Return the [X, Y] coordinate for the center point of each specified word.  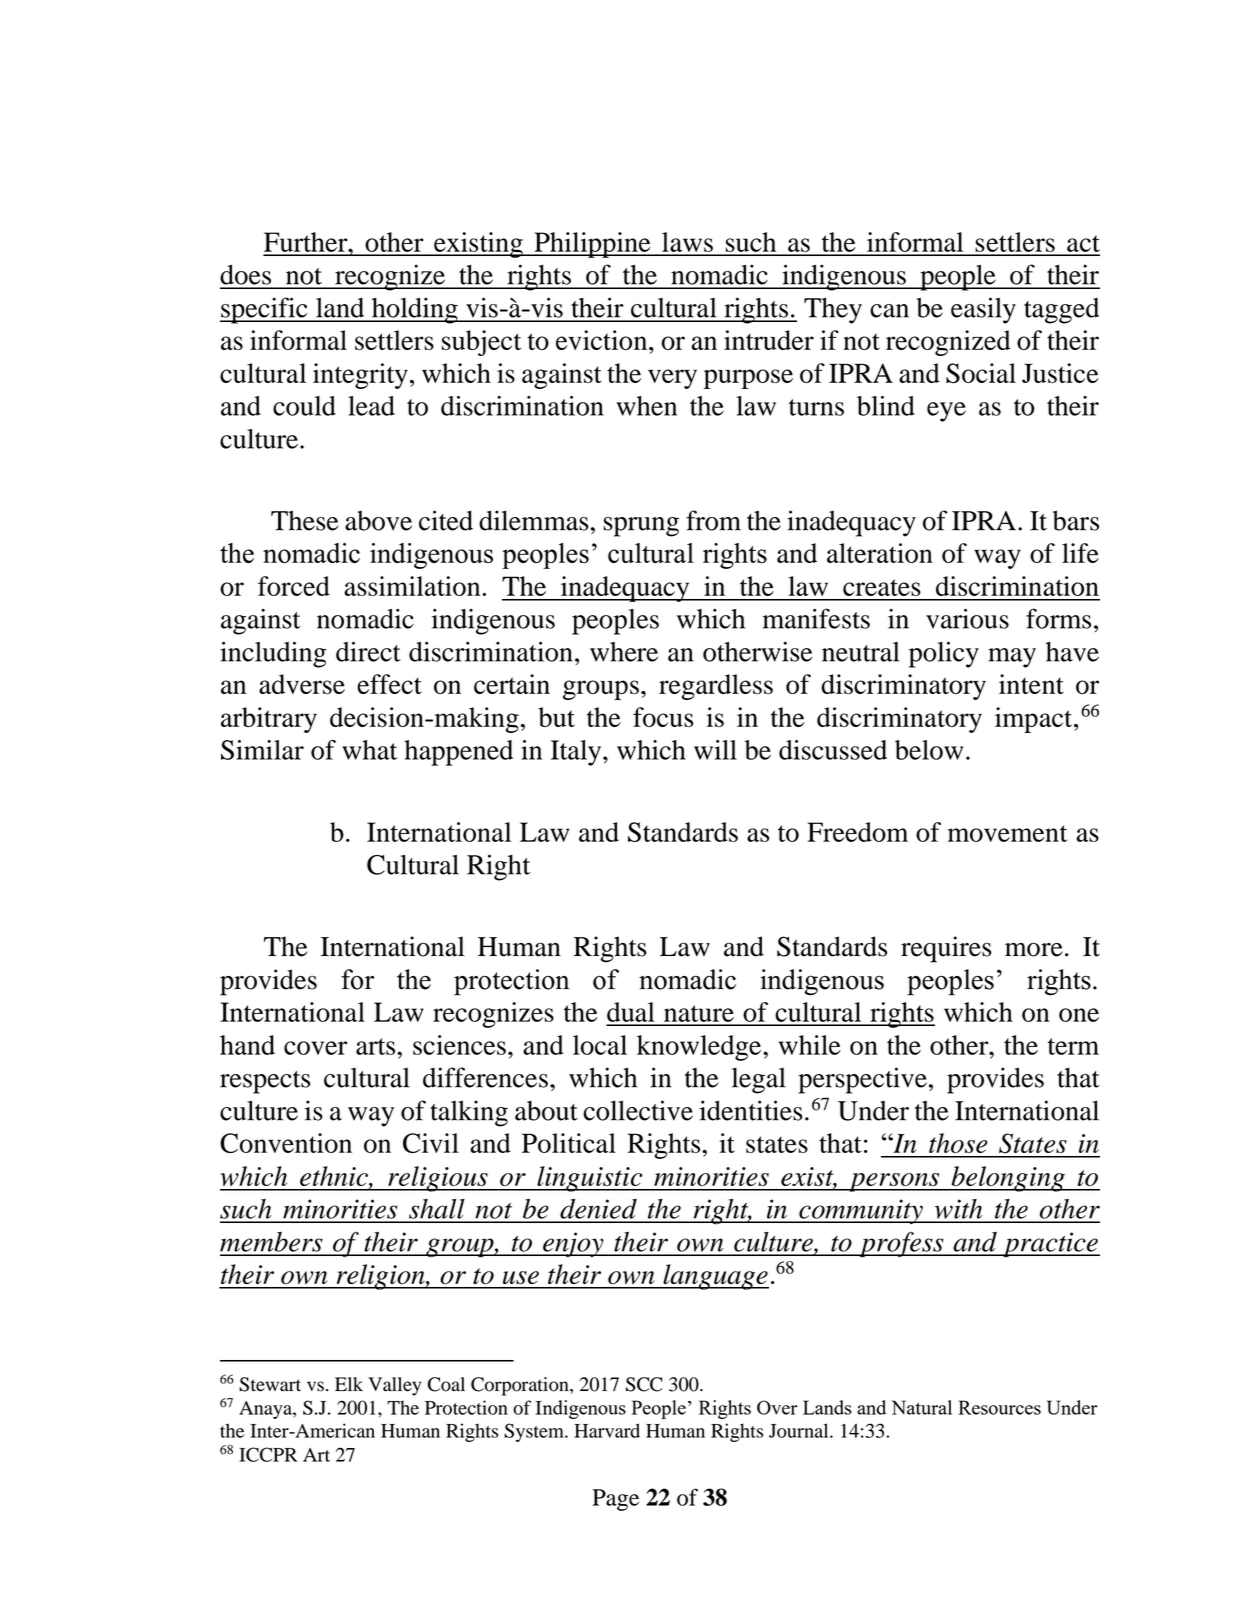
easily [983, 310]
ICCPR [268, 1454]
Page [615, 1500]
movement [1007, 833]
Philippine [592, 245]
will [715, 750]
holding [414, 310]
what [369, 750]
